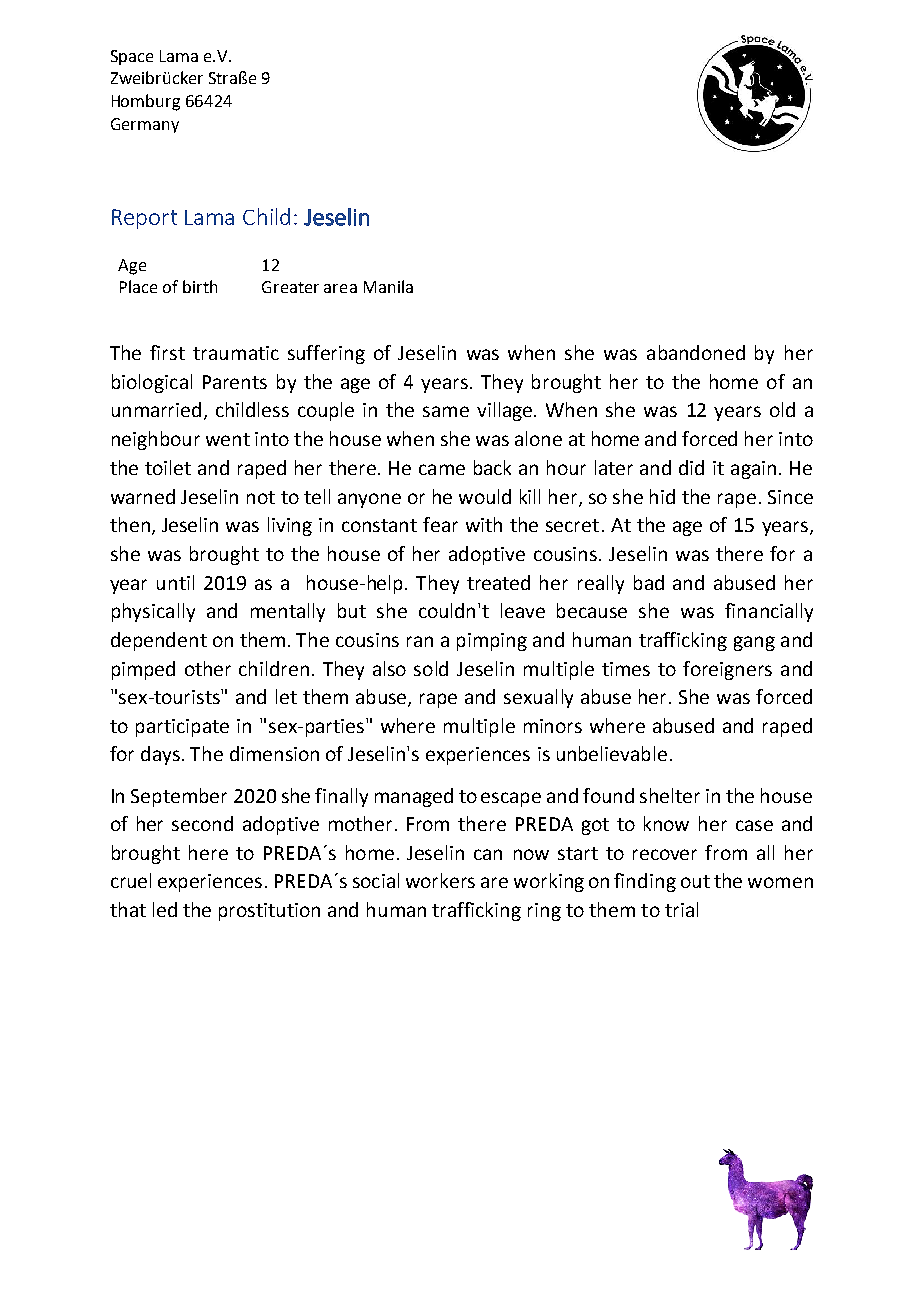  I want to click on led, so click(165, 909).
